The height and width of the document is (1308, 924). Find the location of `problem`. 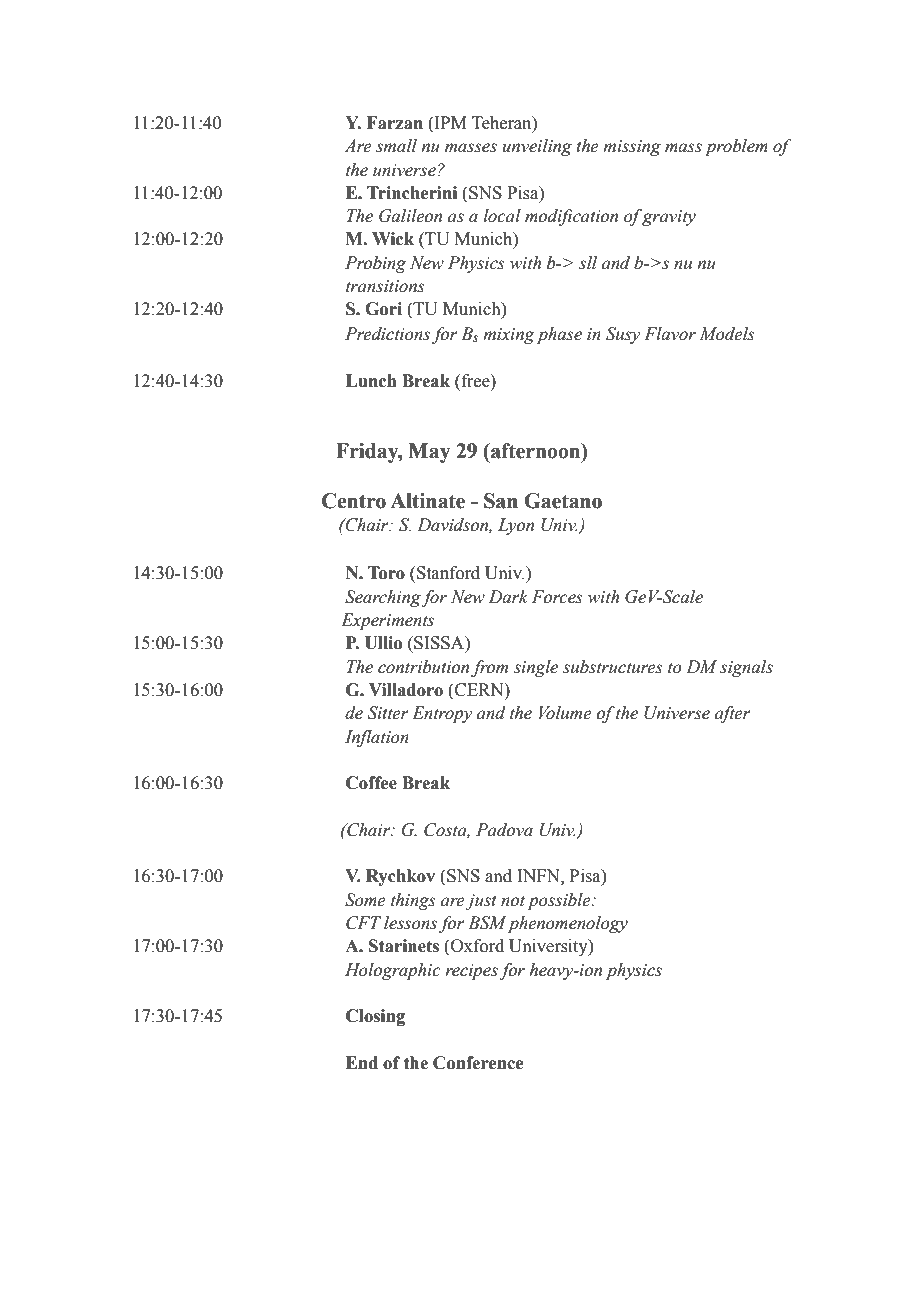

problem is located at coordinates (736, 147).
